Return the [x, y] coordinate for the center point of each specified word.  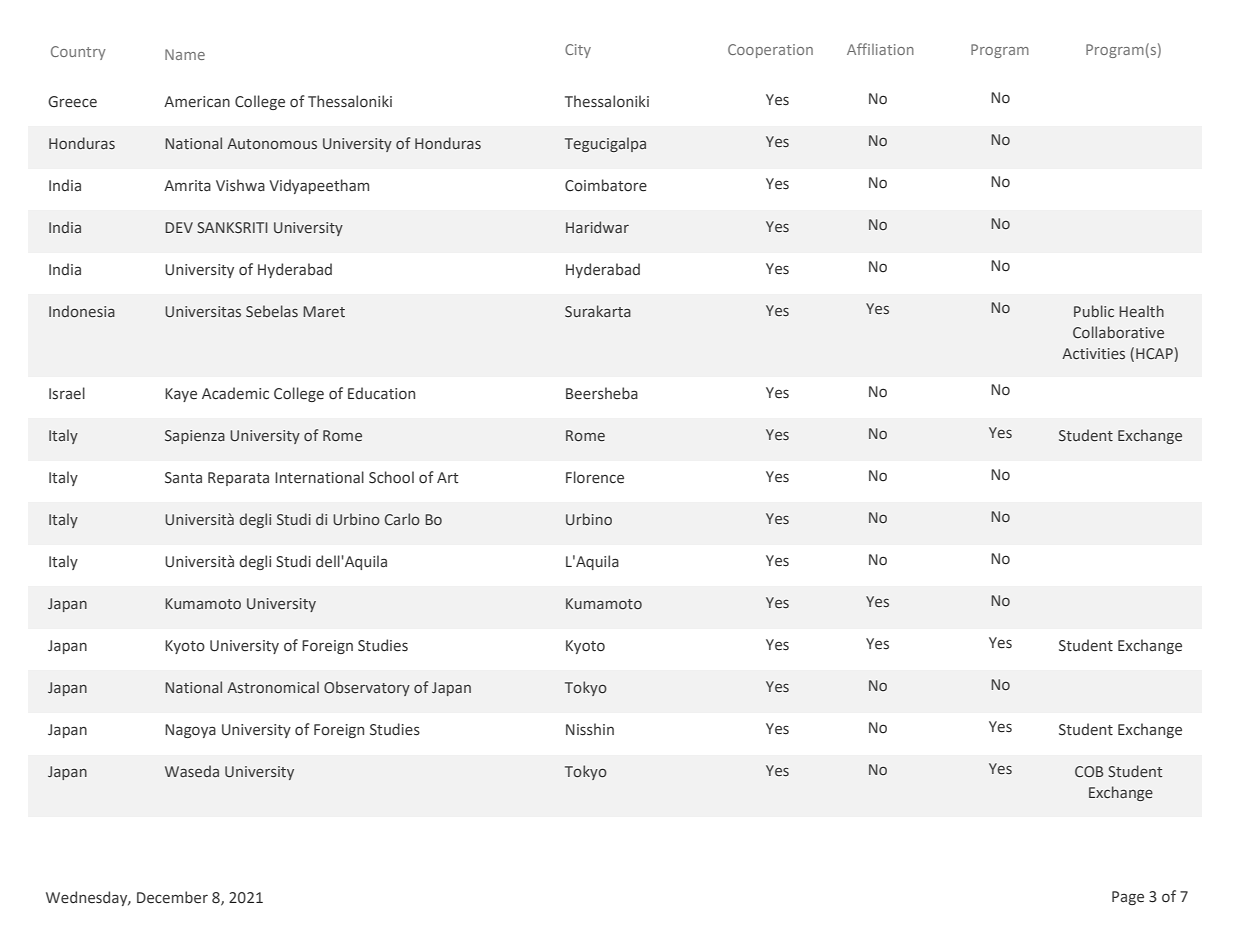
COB [1089, 771]
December [172, 897]
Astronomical [273, 687]
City [578, 51]
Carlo [402, 519]
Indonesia [82, 311]
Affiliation [880, 49]
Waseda [192, 771]
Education [381, 393]
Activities [1093, 353]
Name [185, 54]
